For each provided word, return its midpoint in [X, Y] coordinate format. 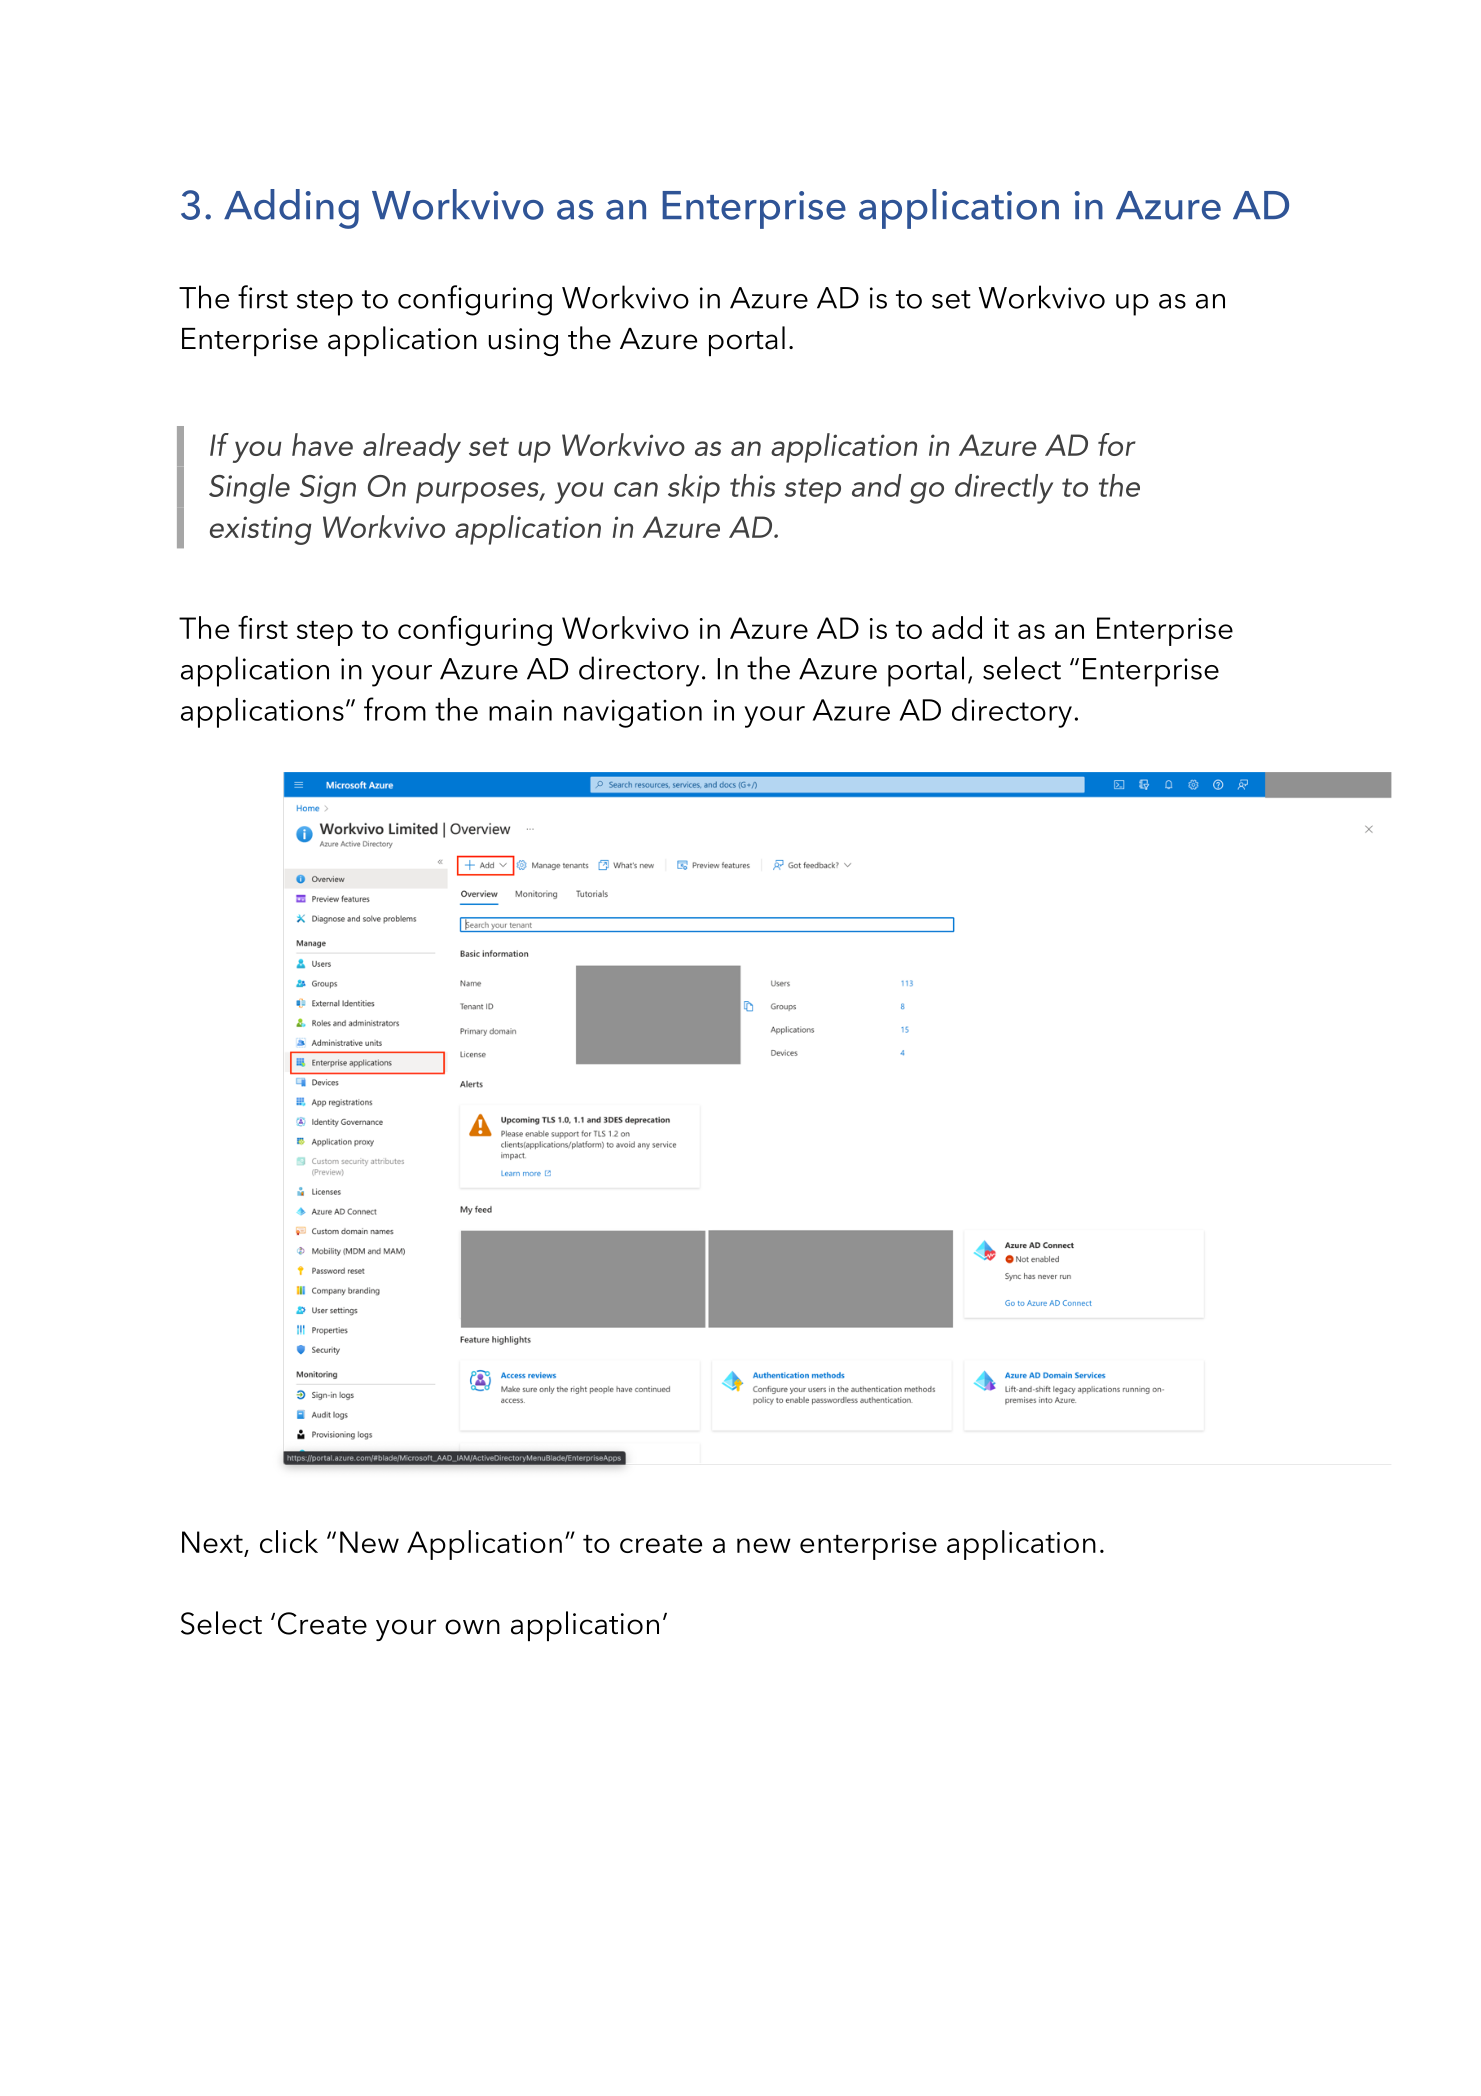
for [1117, 444]
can [636, 489]
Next [213, 1543]
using [523, 342]
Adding [291, 209]
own [472, 1627]
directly [1004, 489]
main [520, 710]
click [289, 1541]
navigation [633, 713]
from [395, 709]
